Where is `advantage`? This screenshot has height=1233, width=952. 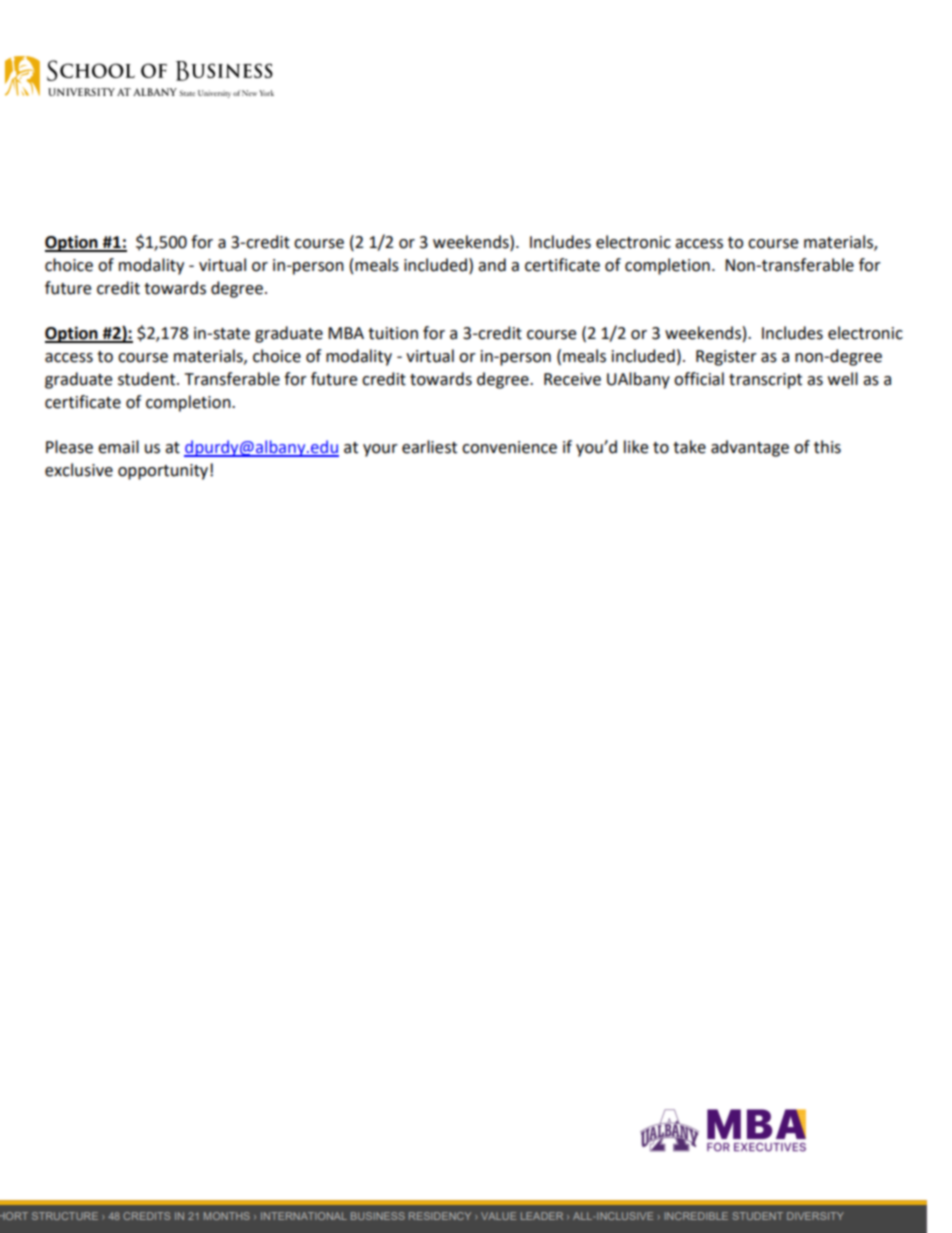 advantage is located at coordinates (750, 448).
